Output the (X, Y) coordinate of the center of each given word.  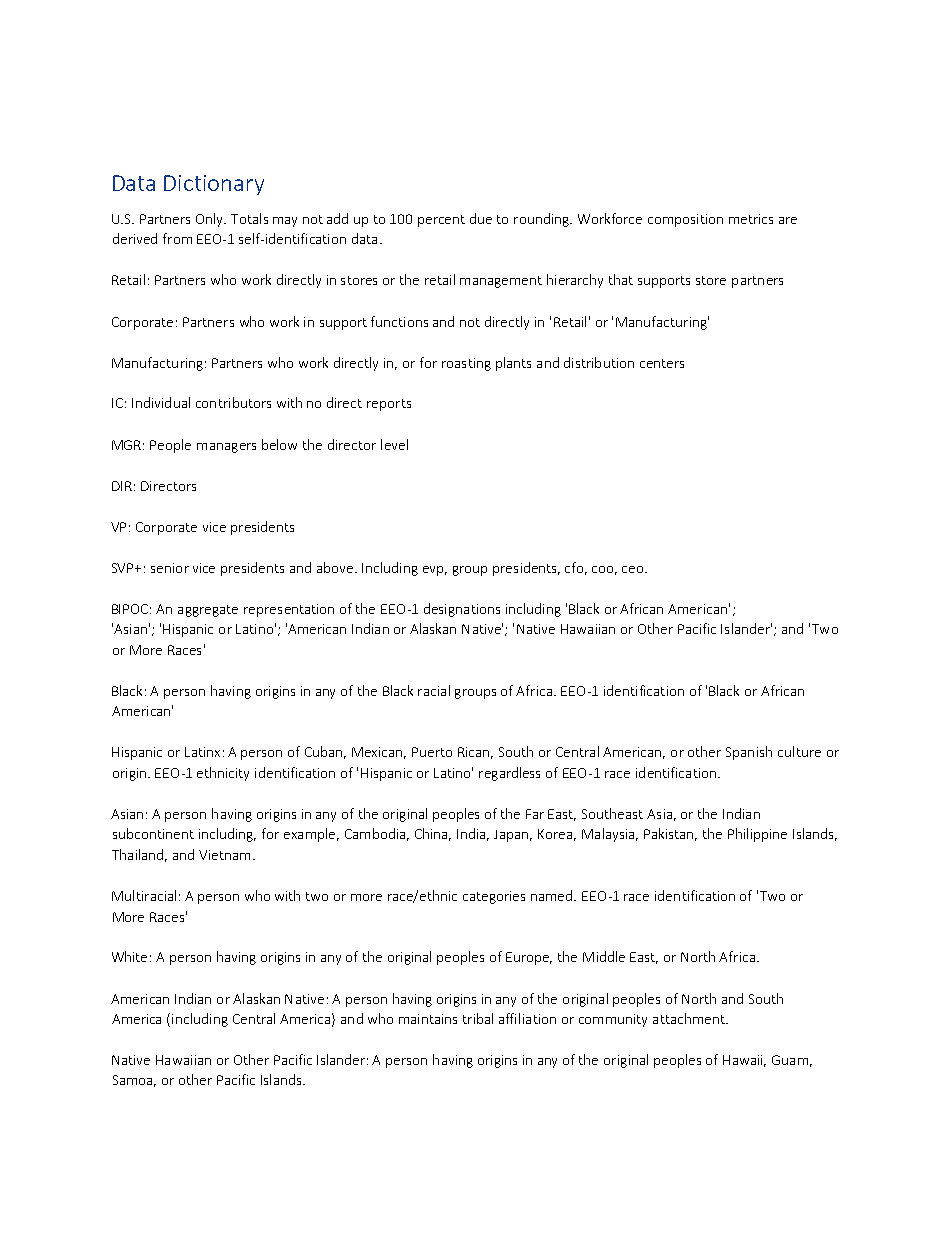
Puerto (432, 752)
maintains (428, 1019)
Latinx (202, 752)
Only (211, 220)
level (394, 444)
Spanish (749, 753)
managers (226, 448)
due (481, 218)
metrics (751, 219)
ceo (634, 569)
